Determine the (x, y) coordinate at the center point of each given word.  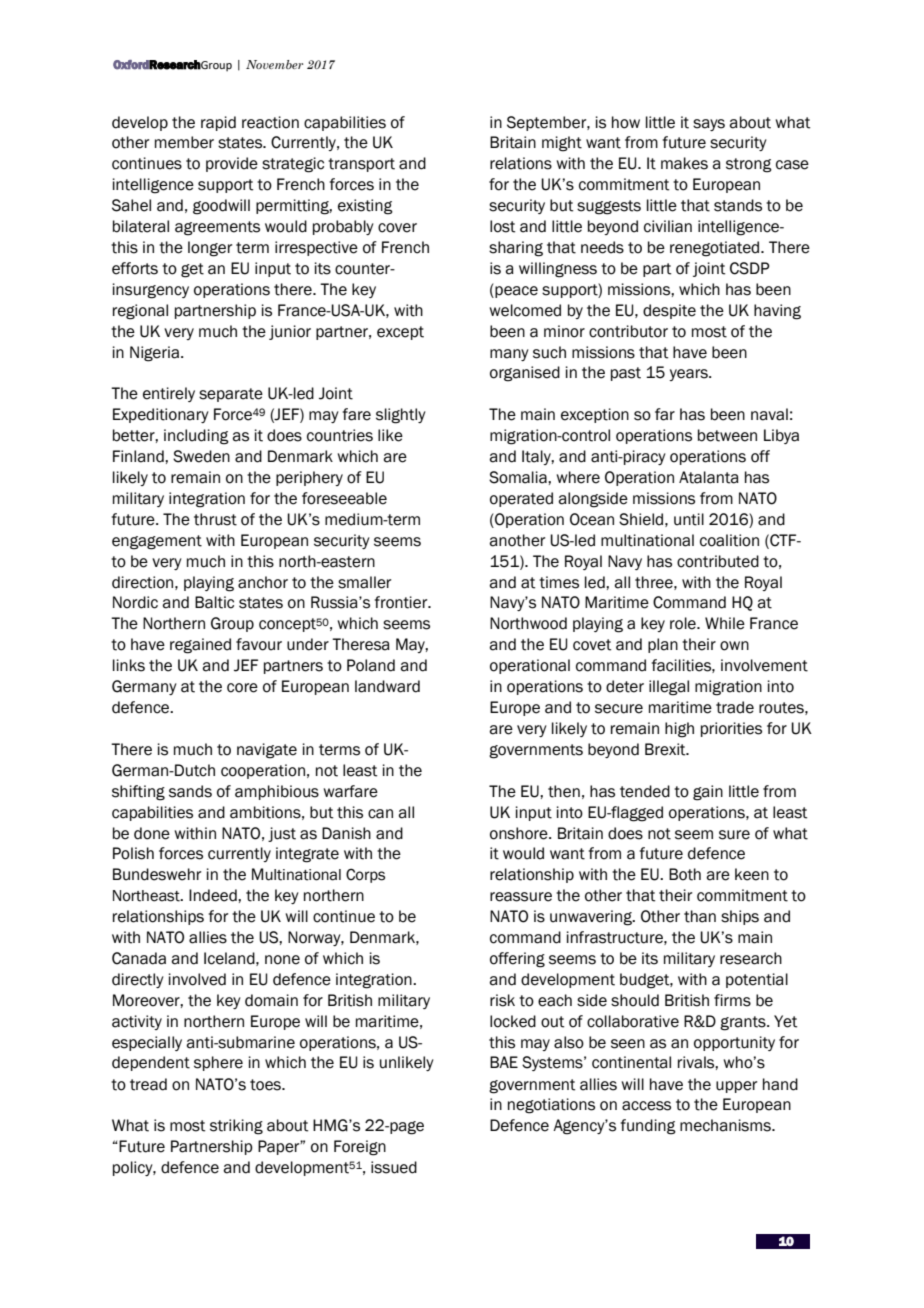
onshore (520, 833)
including (196, 437)
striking (236, 1127)
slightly (401, 416)
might (562, 144)
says (709, 125)
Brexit (666, 749)
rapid (218, 123)
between (727, 435)
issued (394, 1167)
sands (190, 791)
